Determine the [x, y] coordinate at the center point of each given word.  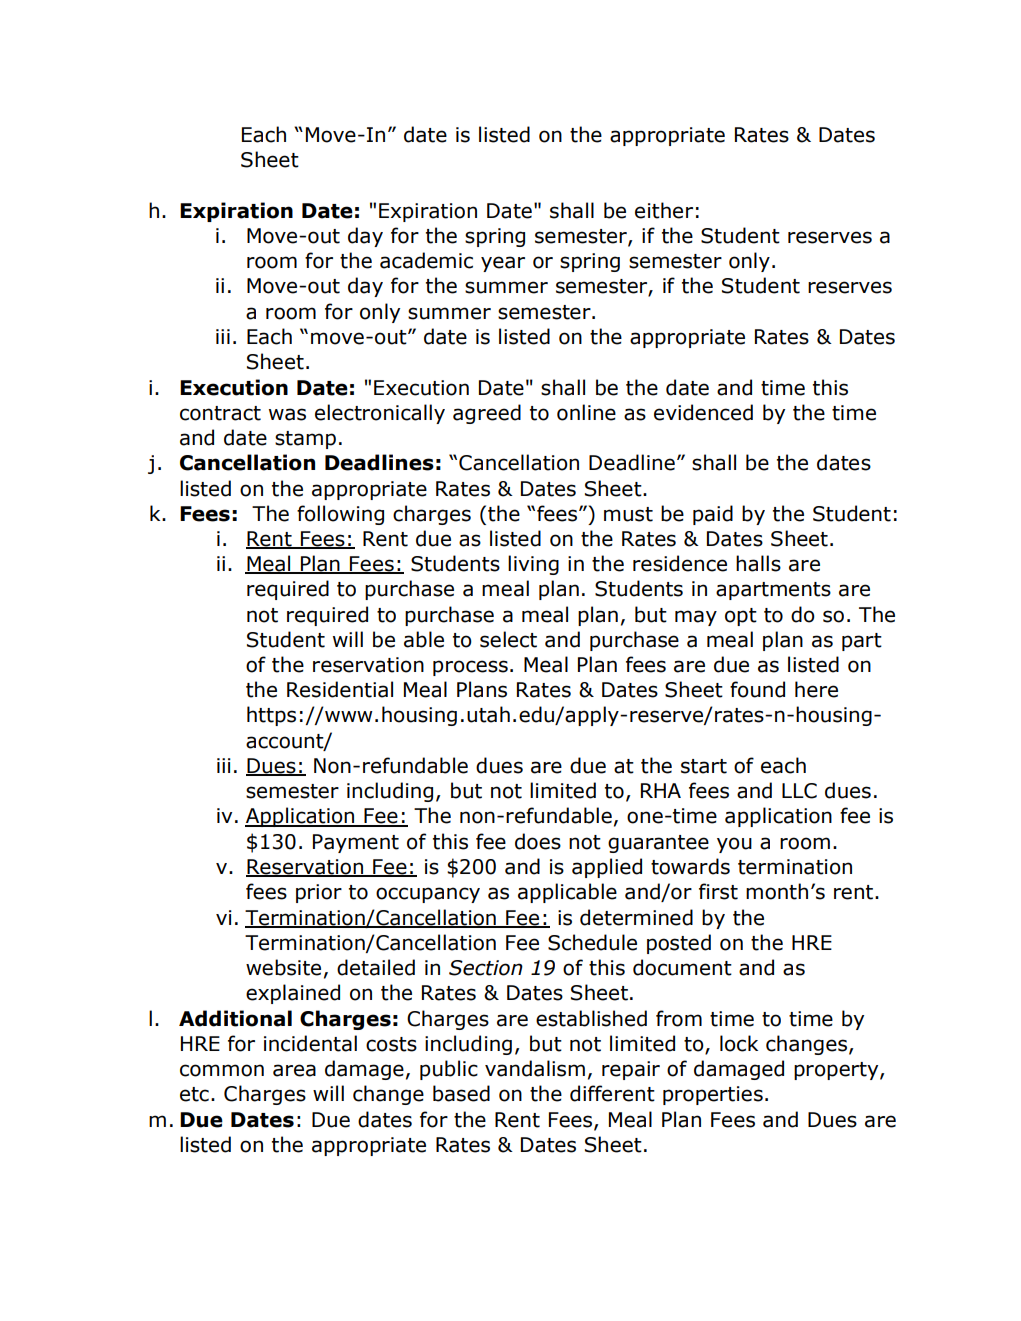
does [538, 841]
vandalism [535, 1068]
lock [739, 1043]
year [503, 264]
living [533, 565]
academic [426, 260]
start [704, 766]
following [340, 515]
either [664, 210]
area [294, 1070]
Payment [356, 843]
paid [713, 515]
